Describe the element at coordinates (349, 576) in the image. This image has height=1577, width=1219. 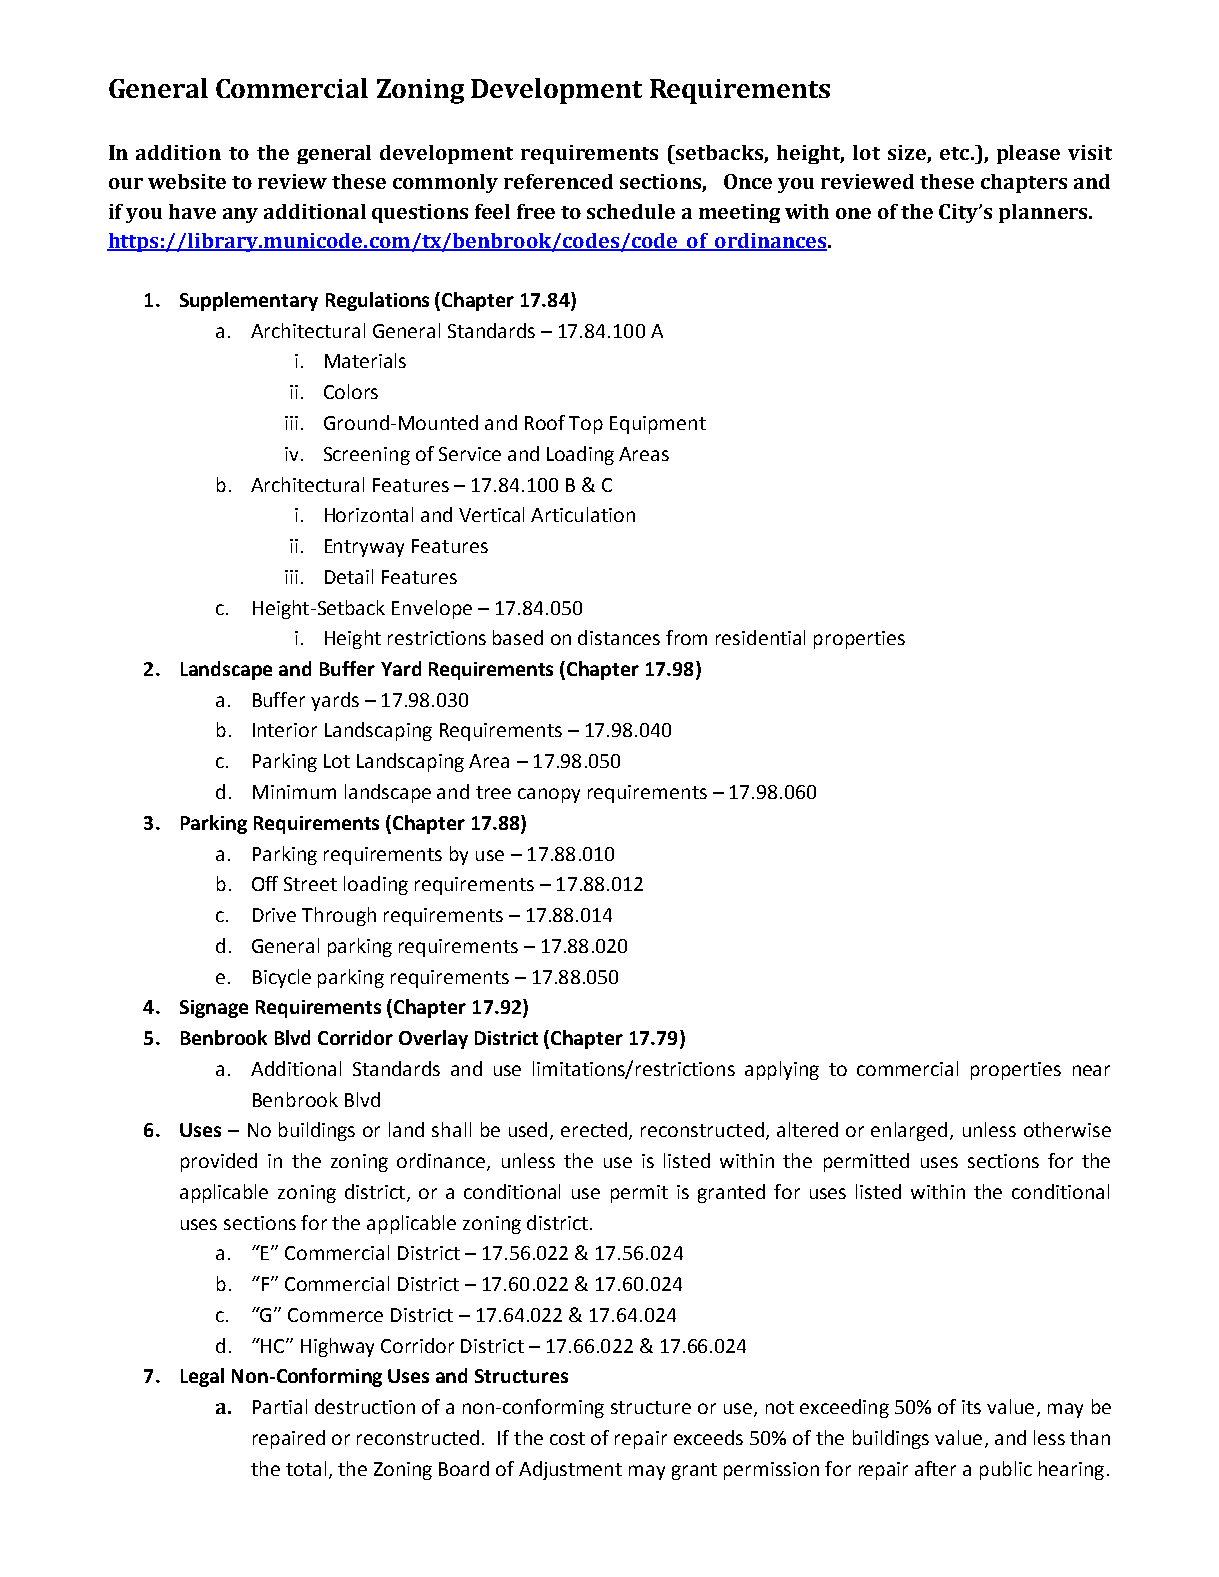
I see `Detail` at that location.
